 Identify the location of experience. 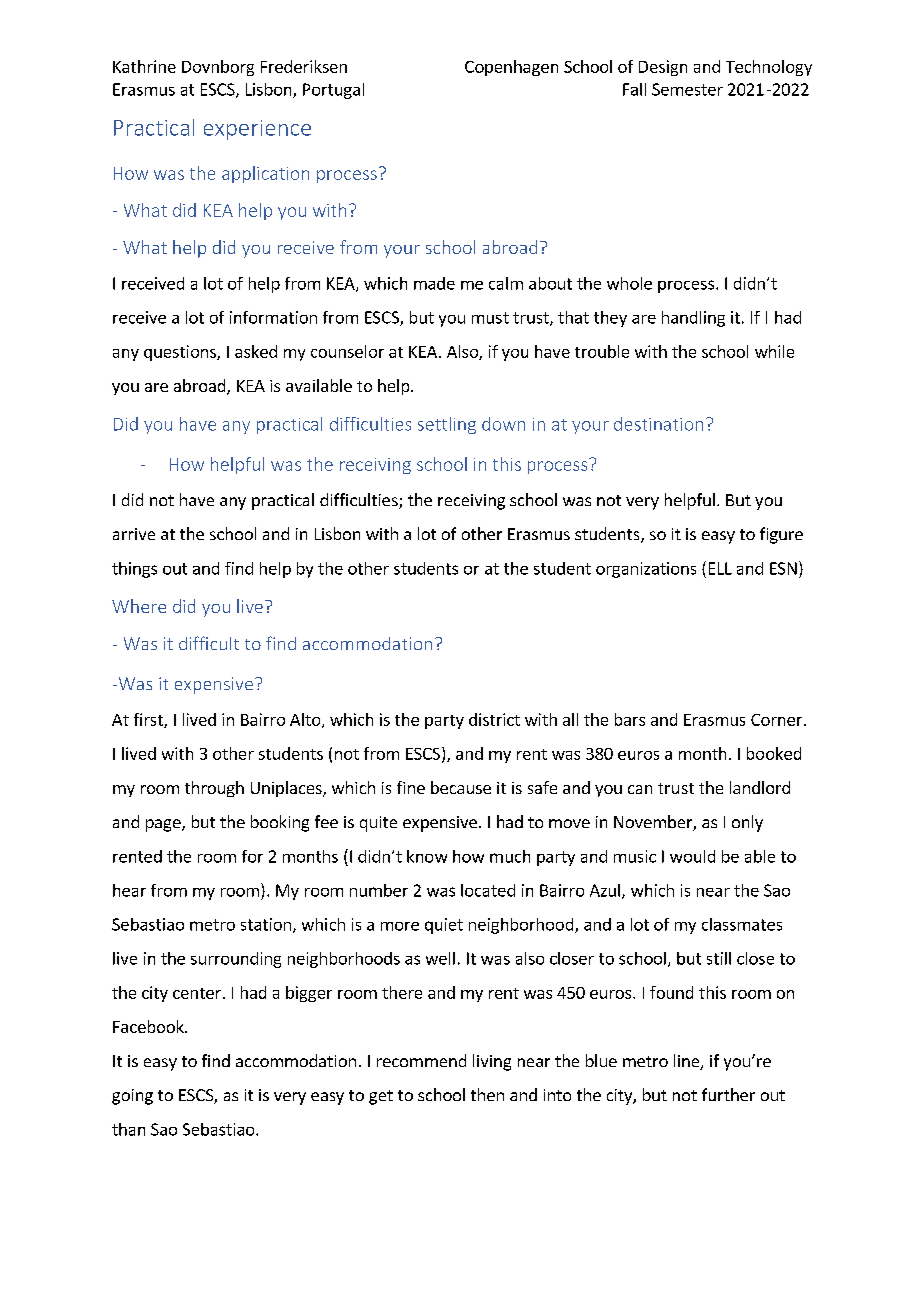
(257, 130).
